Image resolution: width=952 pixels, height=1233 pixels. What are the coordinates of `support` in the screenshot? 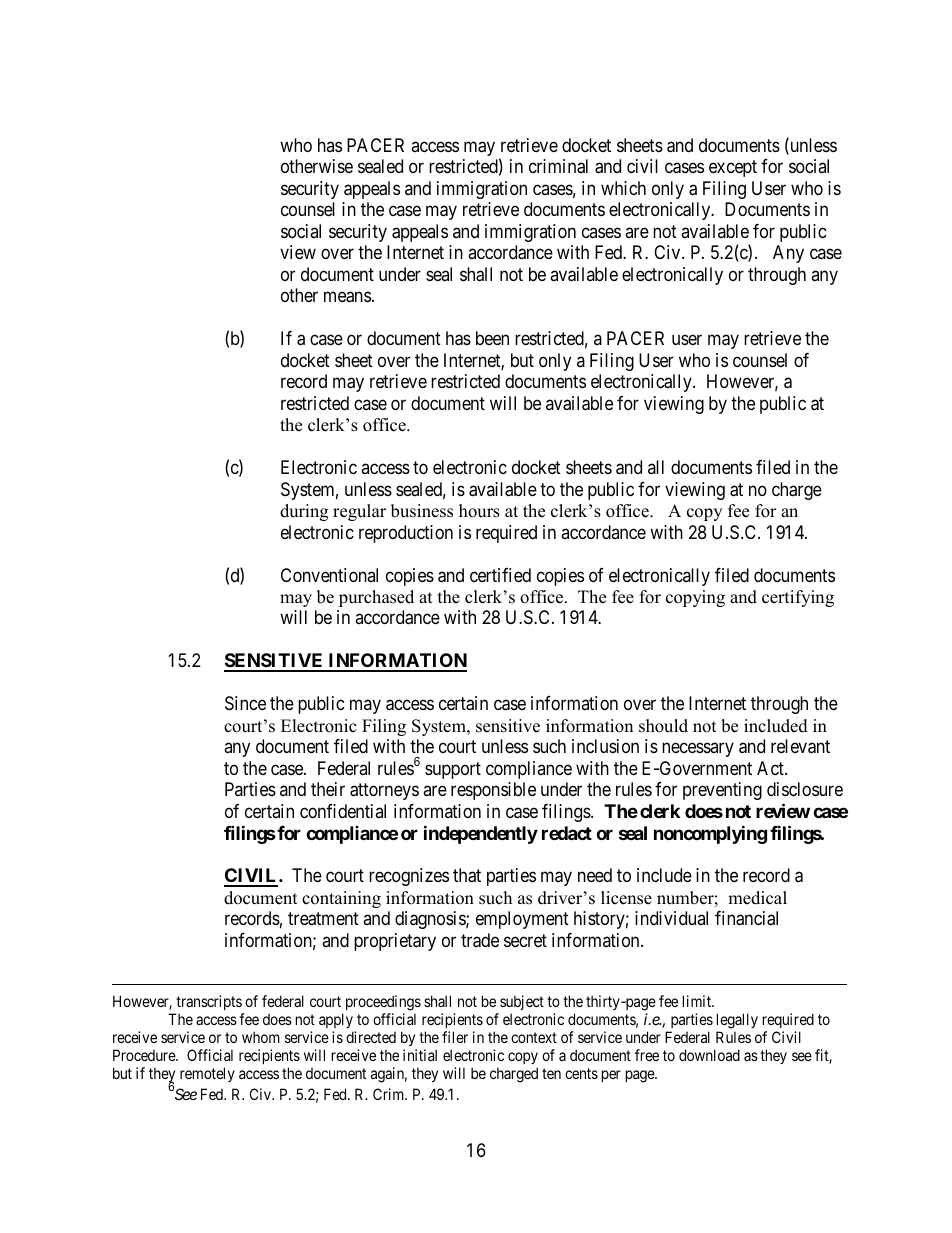 It's located at (453, 770).
